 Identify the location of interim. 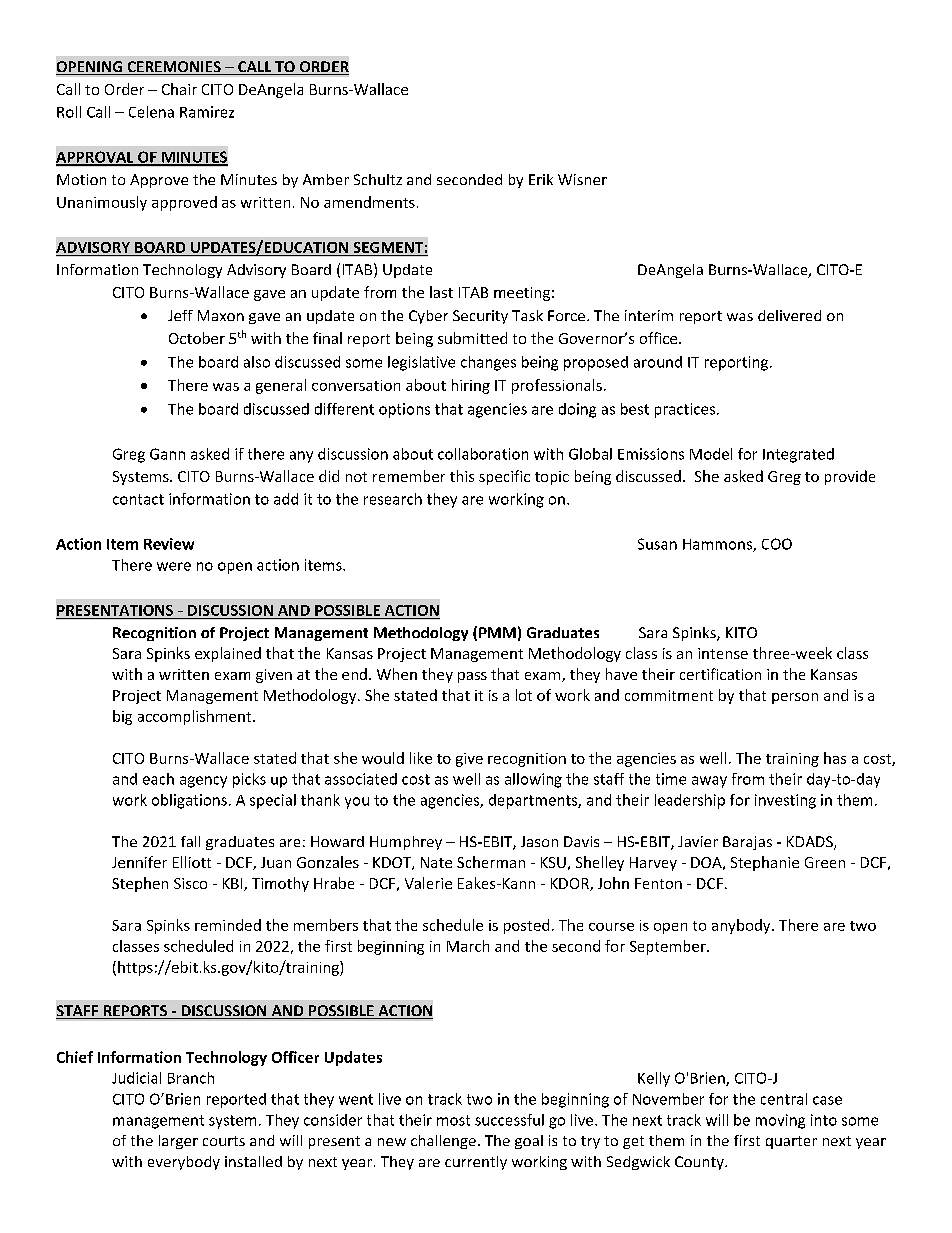
(649, 315).
